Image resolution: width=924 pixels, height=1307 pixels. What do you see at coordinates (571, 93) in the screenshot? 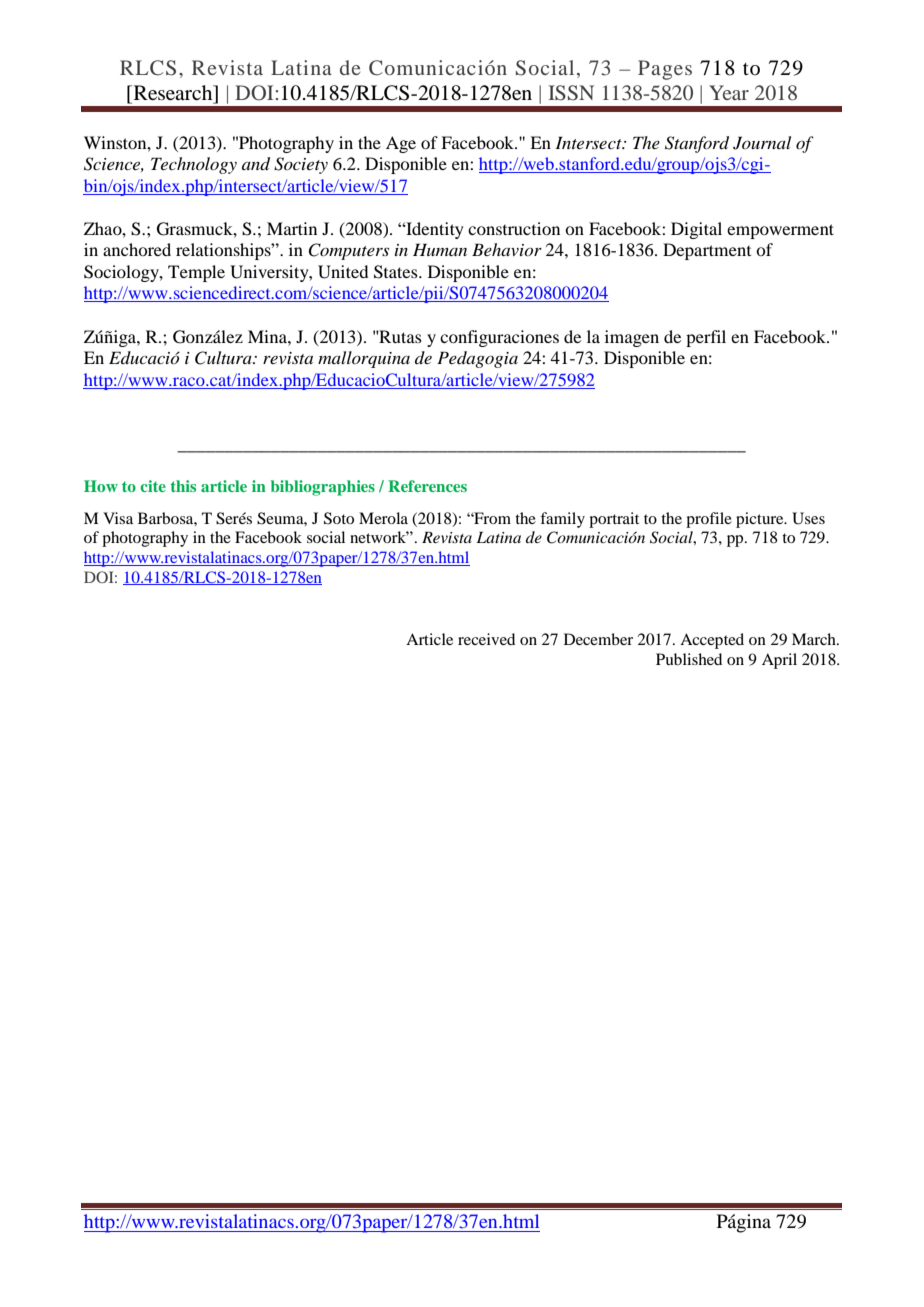
I see `ISSN` at bounding box center [571, 93].
